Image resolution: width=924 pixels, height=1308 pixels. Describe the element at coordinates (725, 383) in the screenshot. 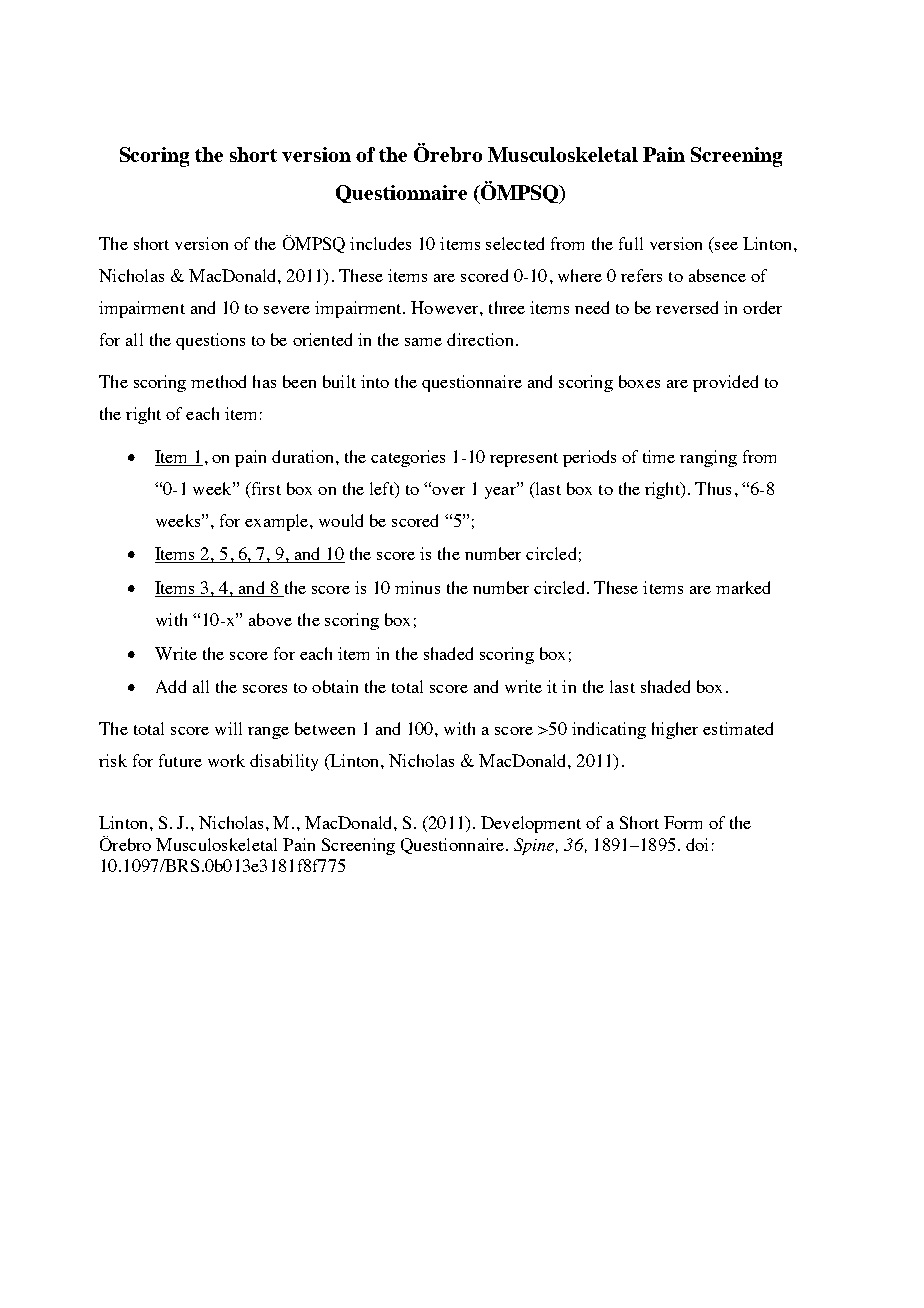

I see `provided` at that location.
